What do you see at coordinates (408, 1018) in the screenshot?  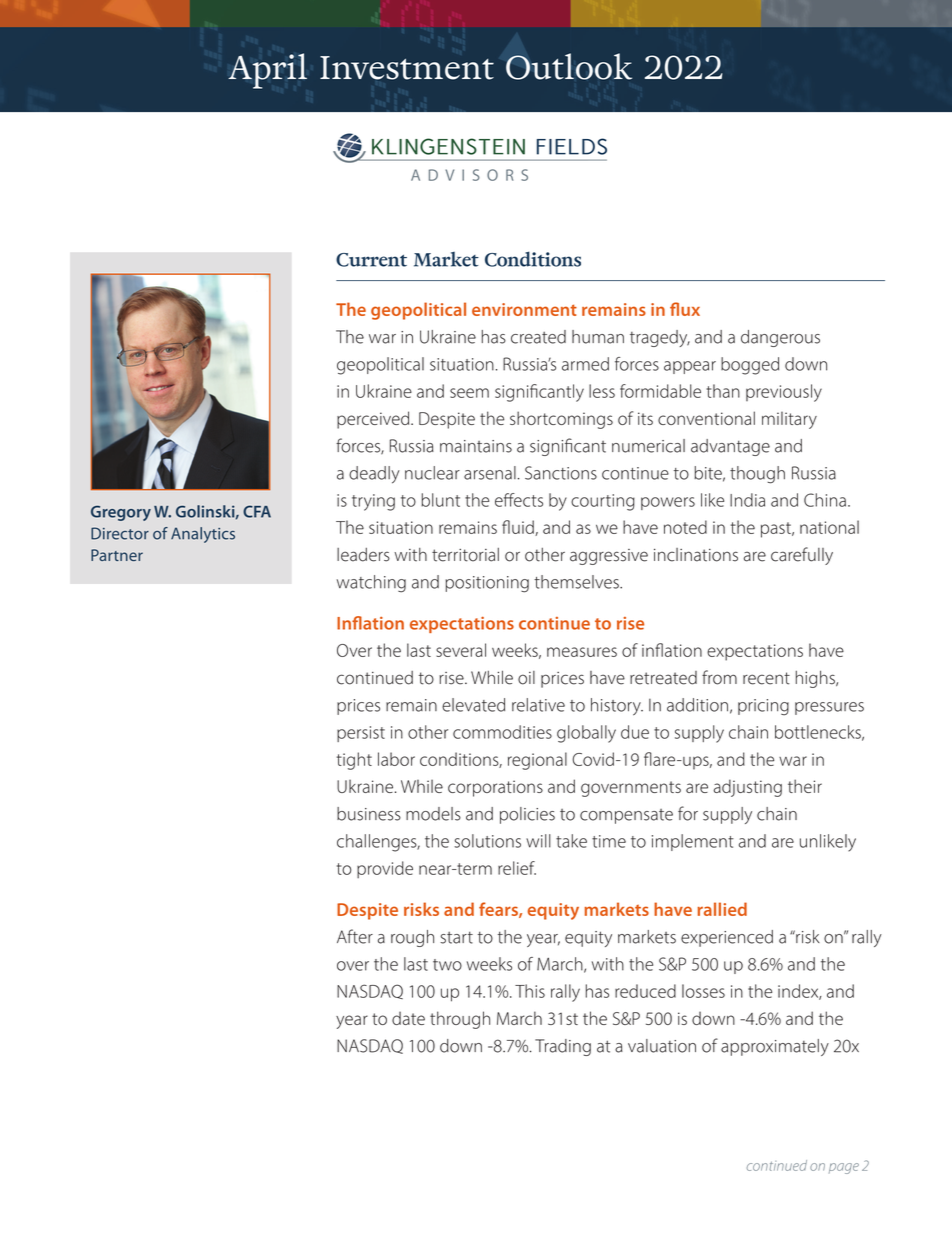 I see `date` at bounding box center [408, 1018].
